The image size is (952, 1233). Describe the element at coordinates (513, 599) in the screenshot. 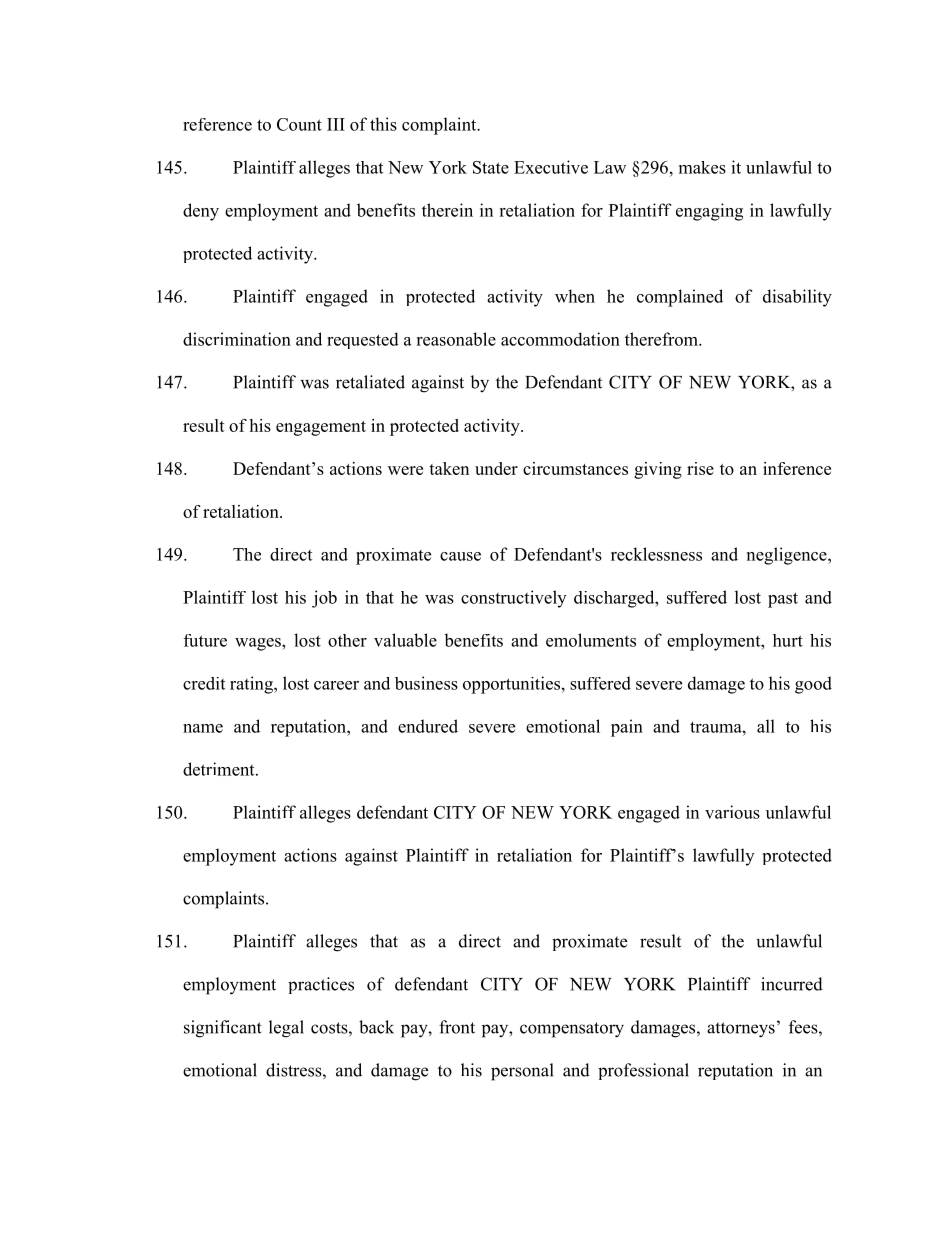

I see `constructively` at that location.
